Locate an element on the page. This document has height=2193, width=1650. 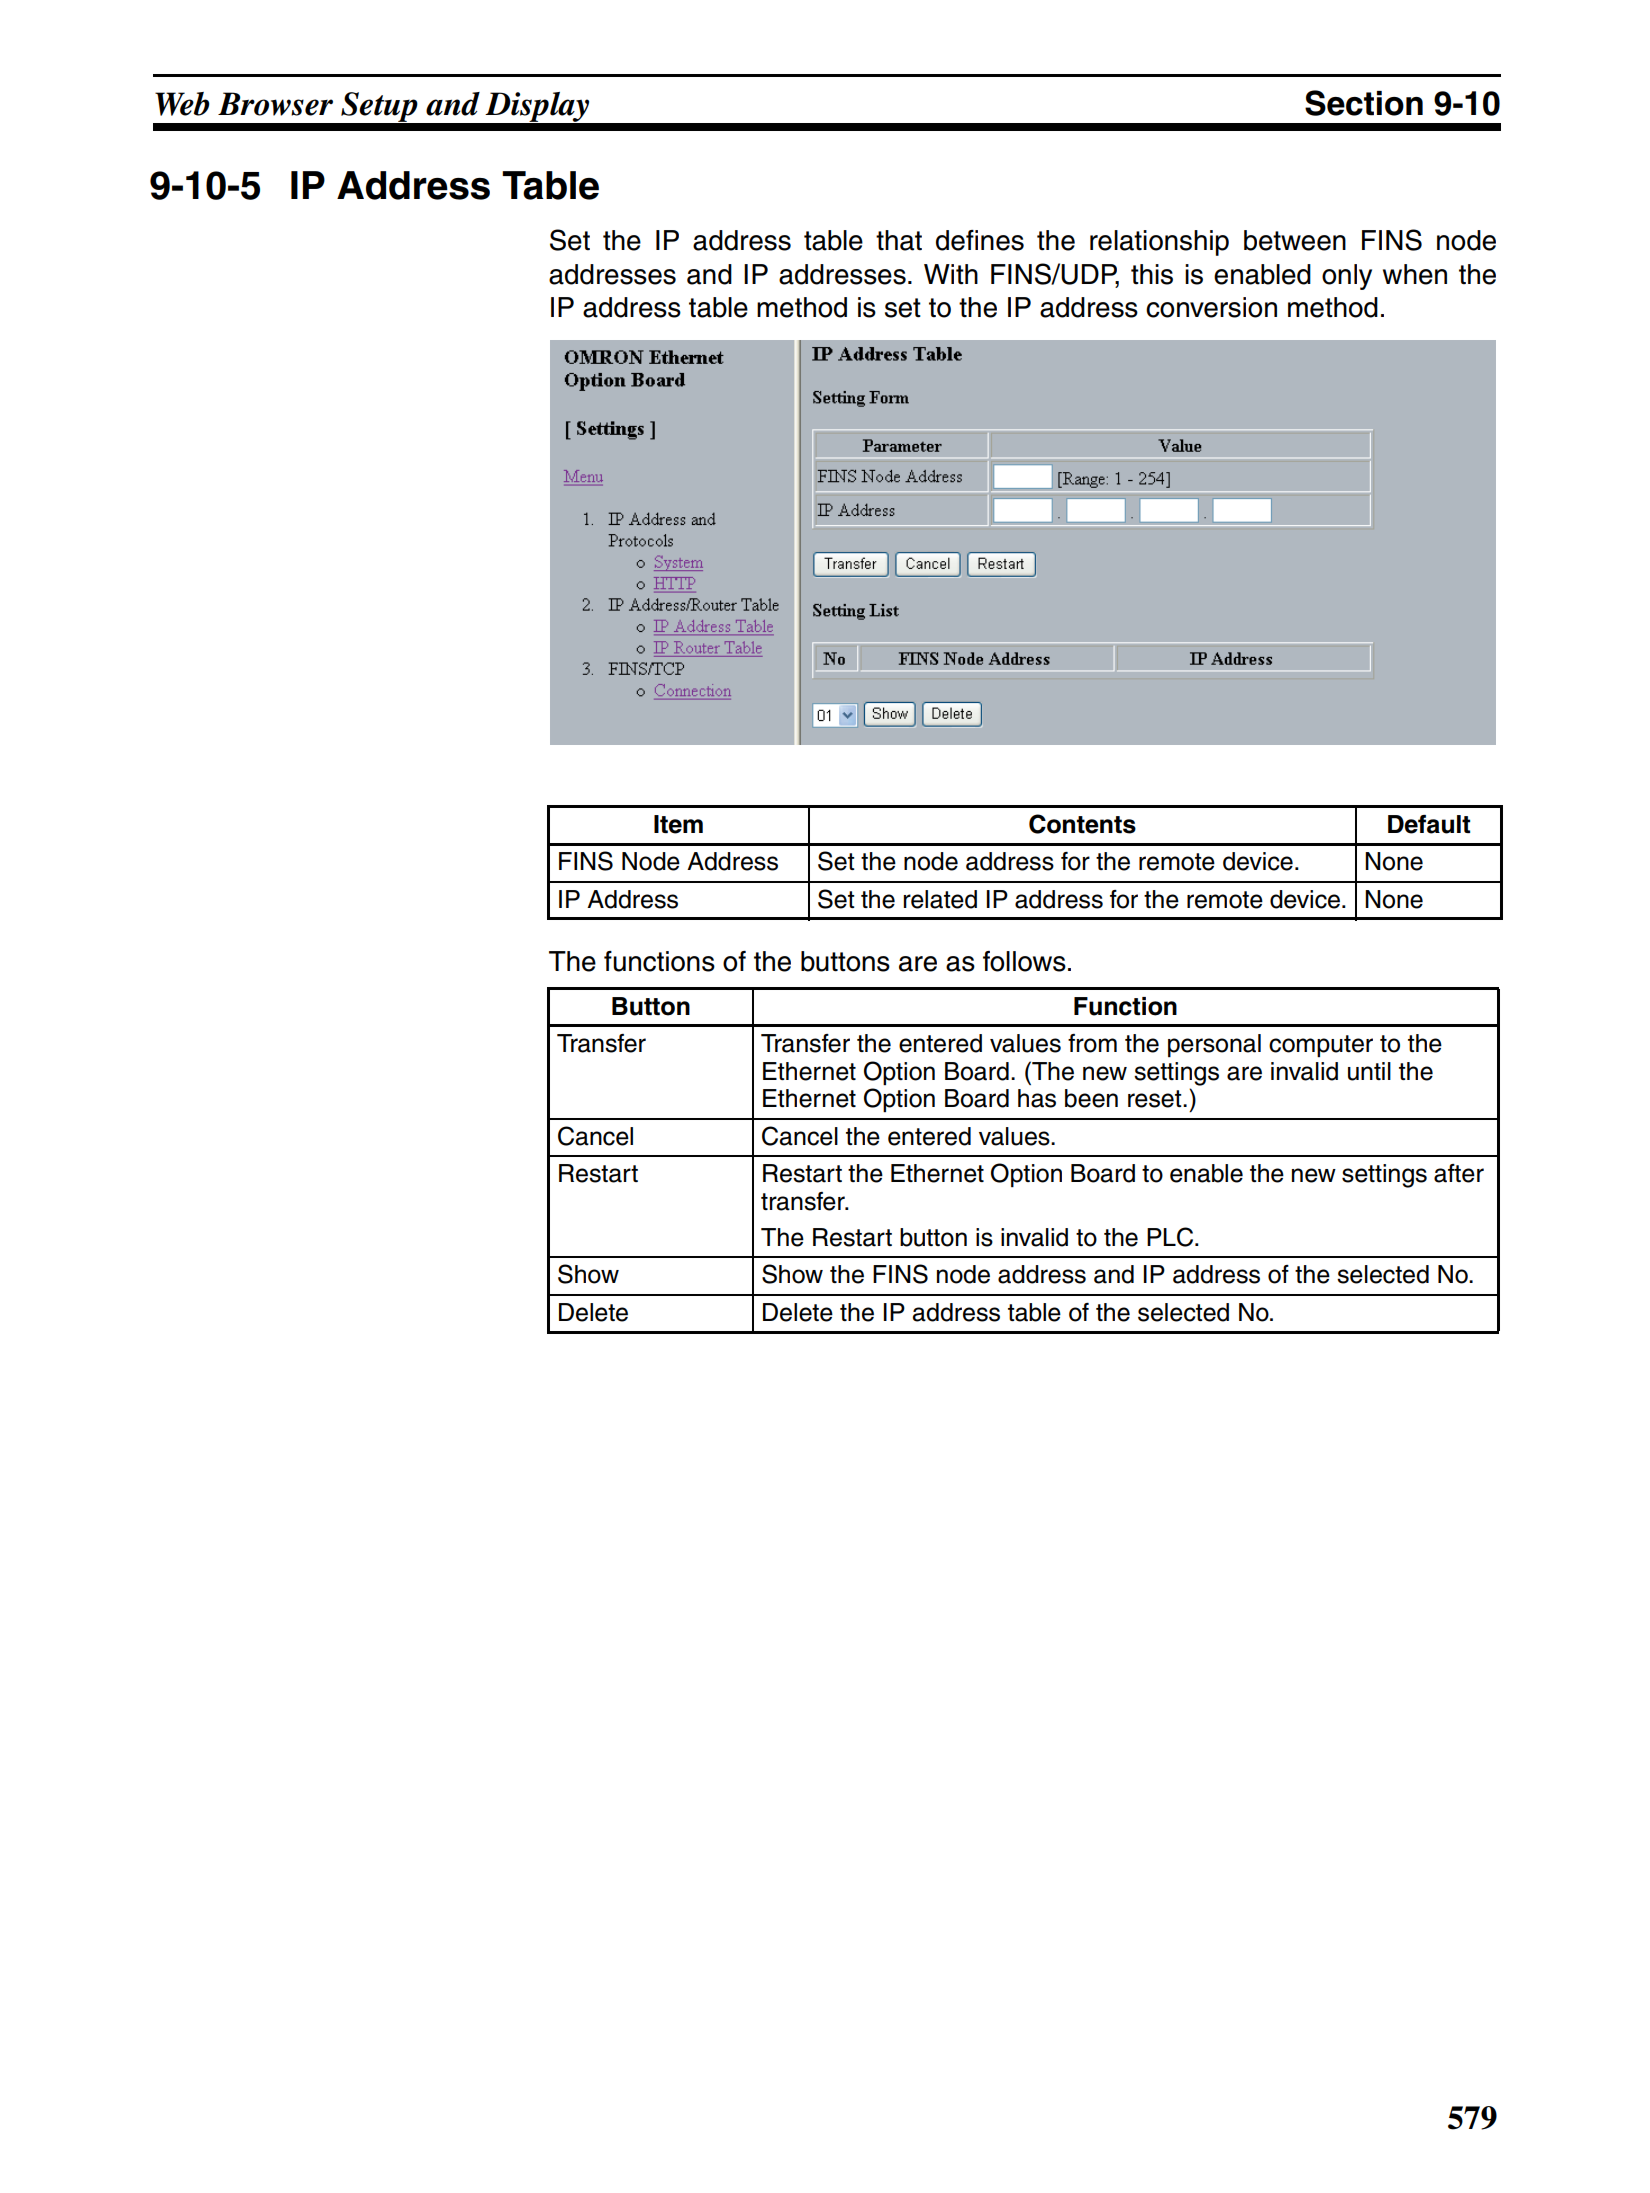
Contents is located at coordinates (1082, 824).
